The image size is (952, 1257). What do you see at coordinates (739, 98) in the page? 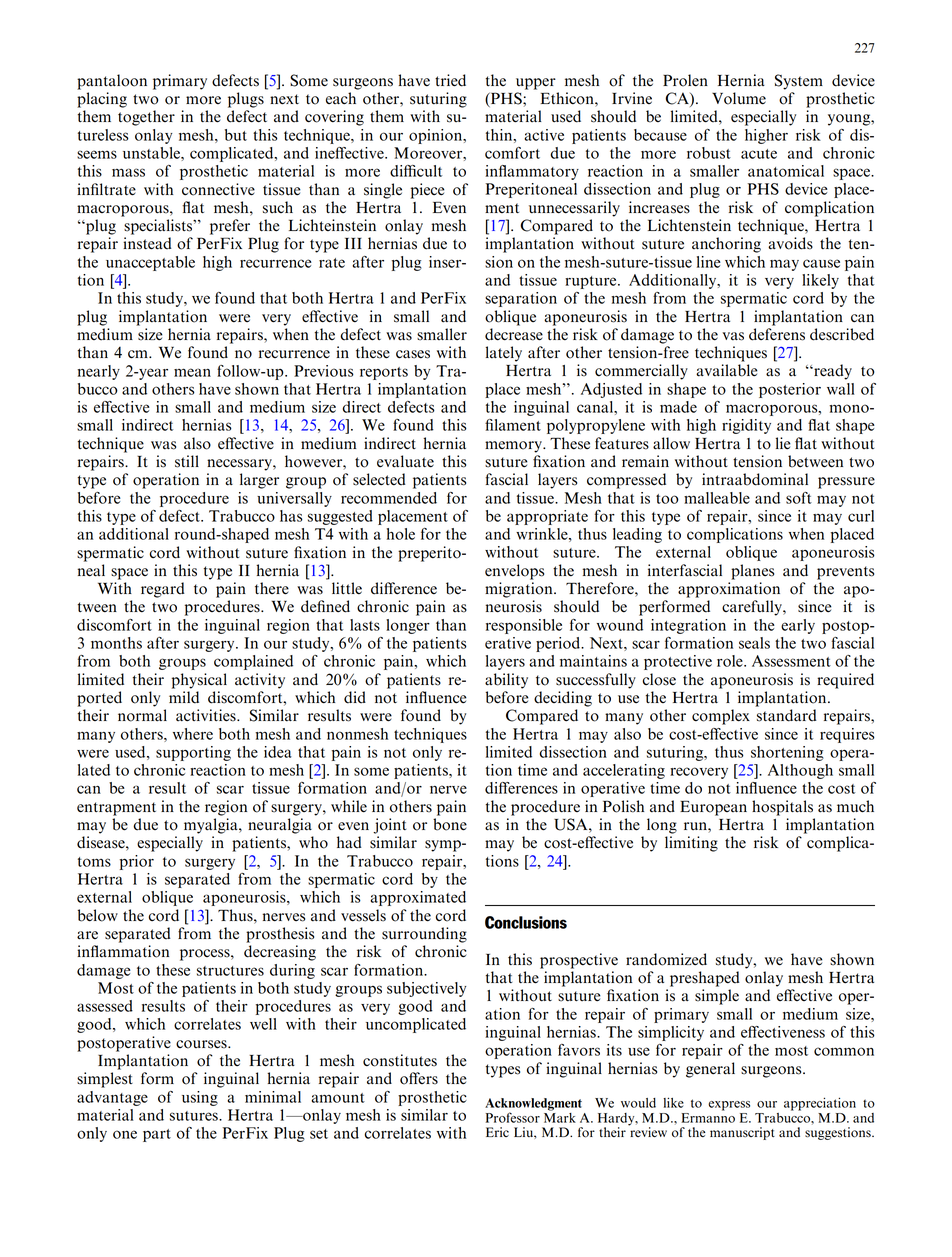
I see `Volume` at bounding box center [739, 98].
